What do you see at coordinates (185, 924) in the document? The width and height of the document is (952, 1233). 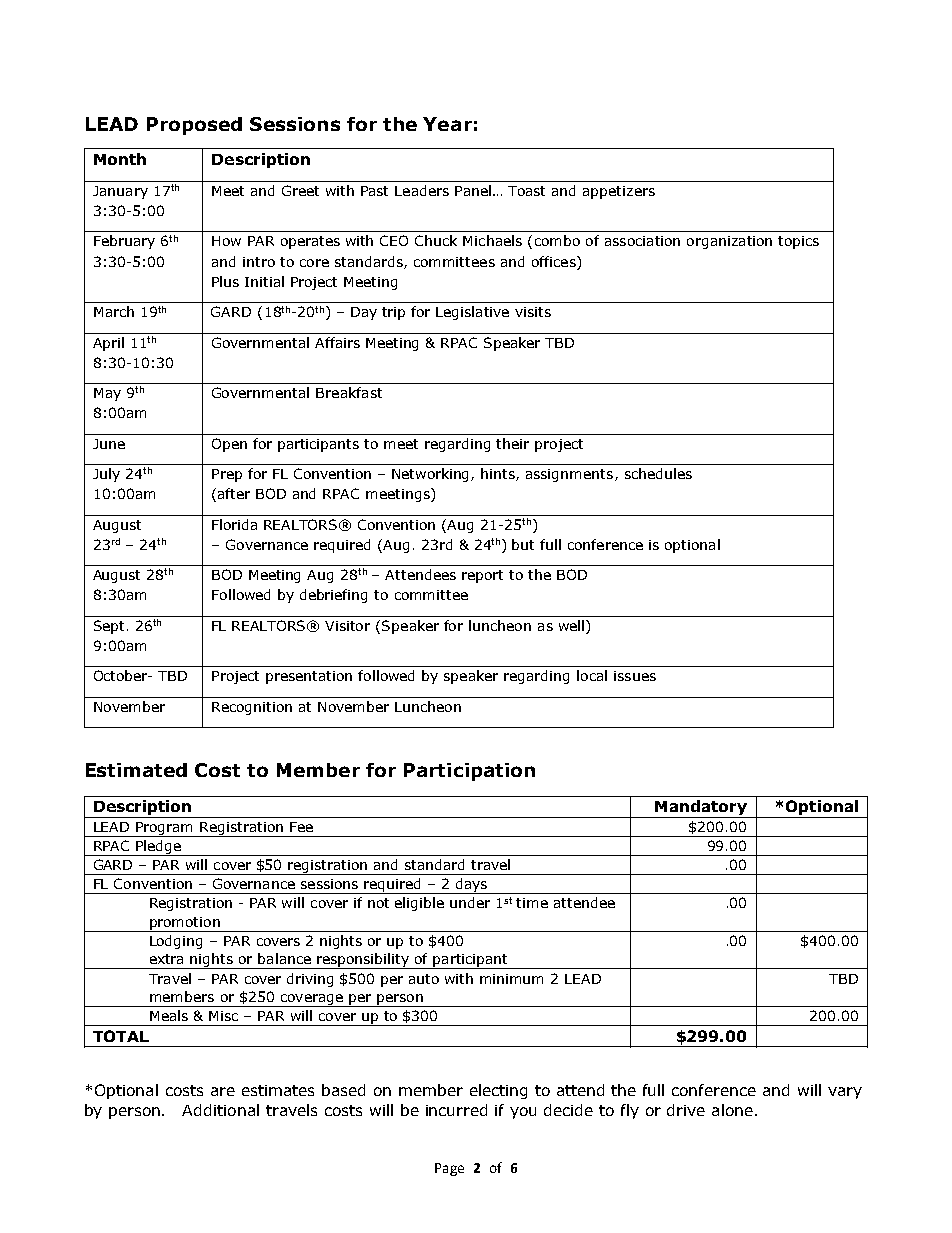 I see `promotion` at bounding box center [185, 924].
